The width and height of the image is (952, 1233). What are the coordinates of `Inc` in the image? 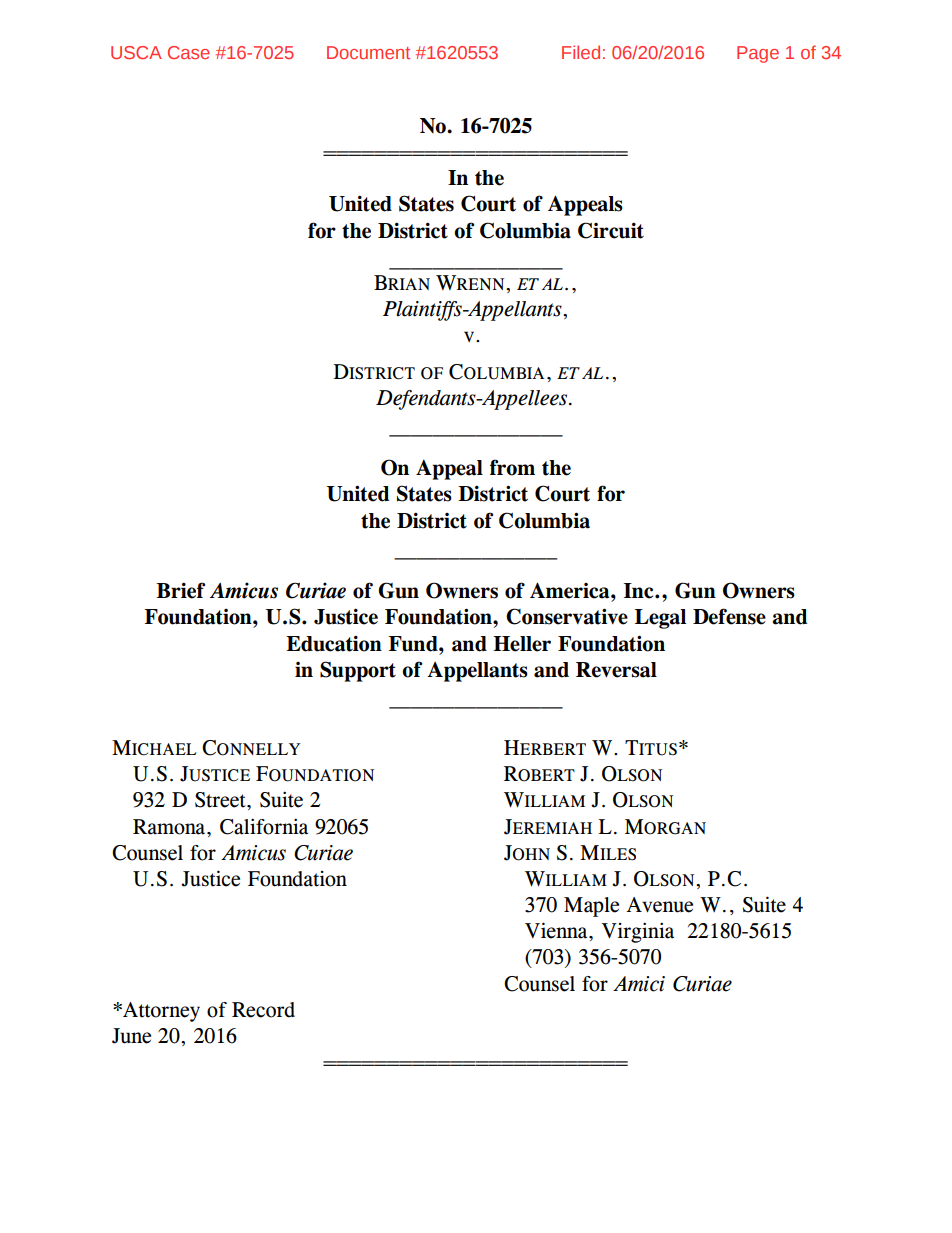 It's located at (640, 591).
